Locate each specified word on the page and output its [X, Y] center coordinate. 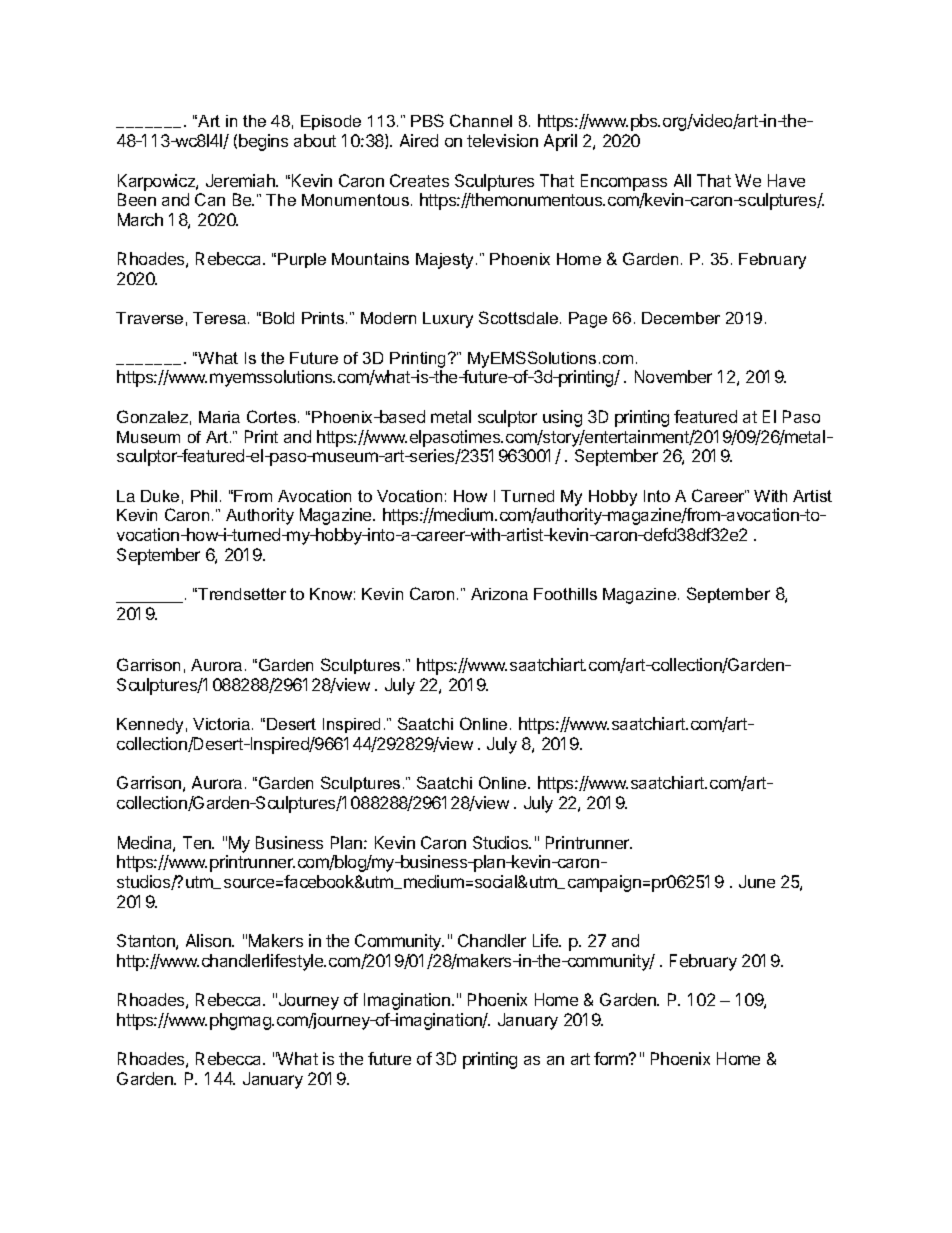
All [682, 180]
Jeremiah [241, 180]
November [673, 376]
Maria [219, 417]
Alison [209, 940]
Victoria [223, 724]
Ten [198, 842]
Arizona [499, 594]
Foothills [565, 594]
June [757, 881]
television [502, 140]
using [562, 418]
